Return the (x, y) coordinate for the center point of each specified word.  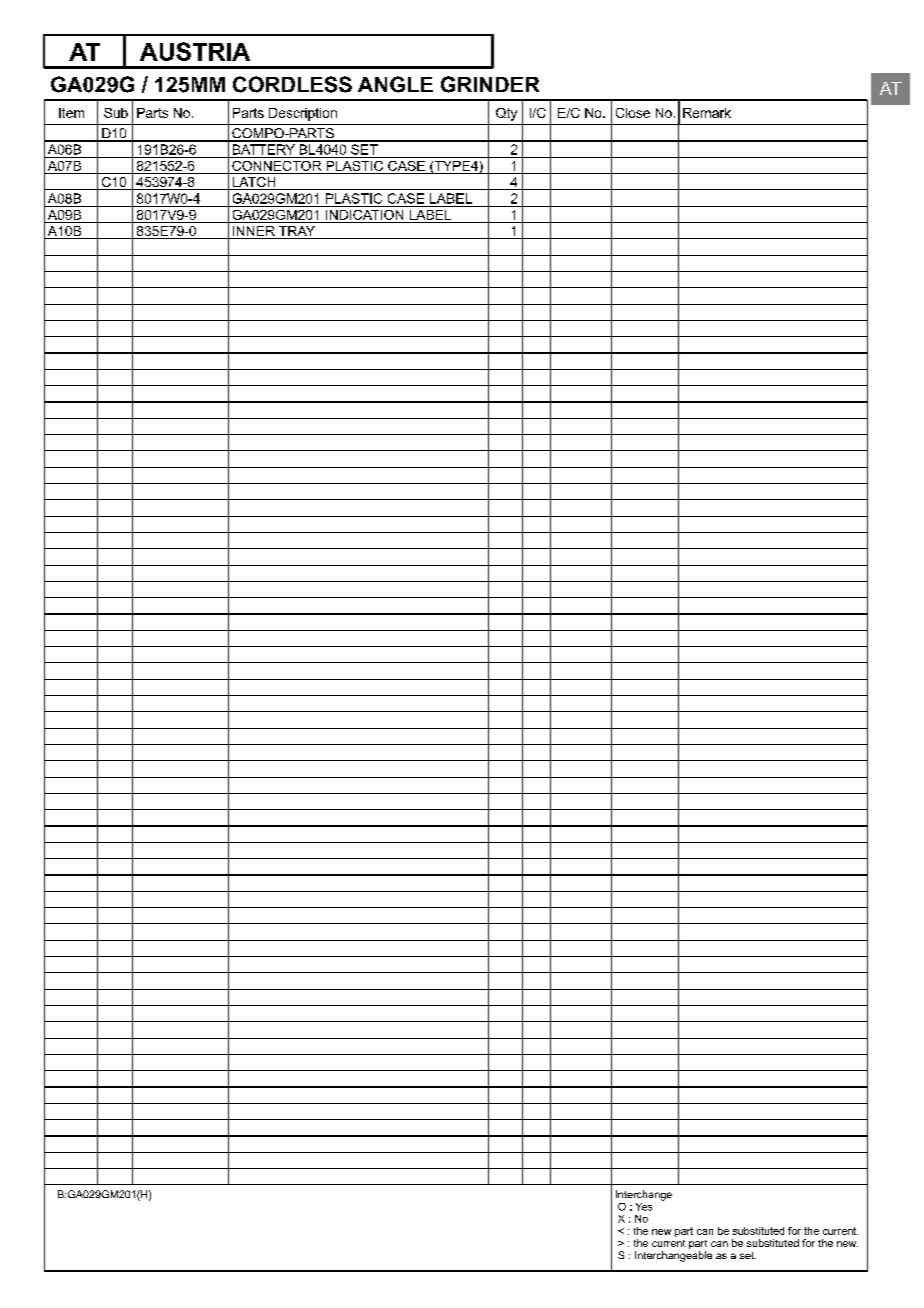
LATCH (254, 183)
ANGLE (395, 84)
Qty (506, 114)
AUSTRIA (195, 51)
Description (303, 114)
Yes (644, 1207)
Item (71, 113)
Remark (707, 113)
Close (633, 113)
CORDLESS (292, 84)
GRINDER (490, 84)
